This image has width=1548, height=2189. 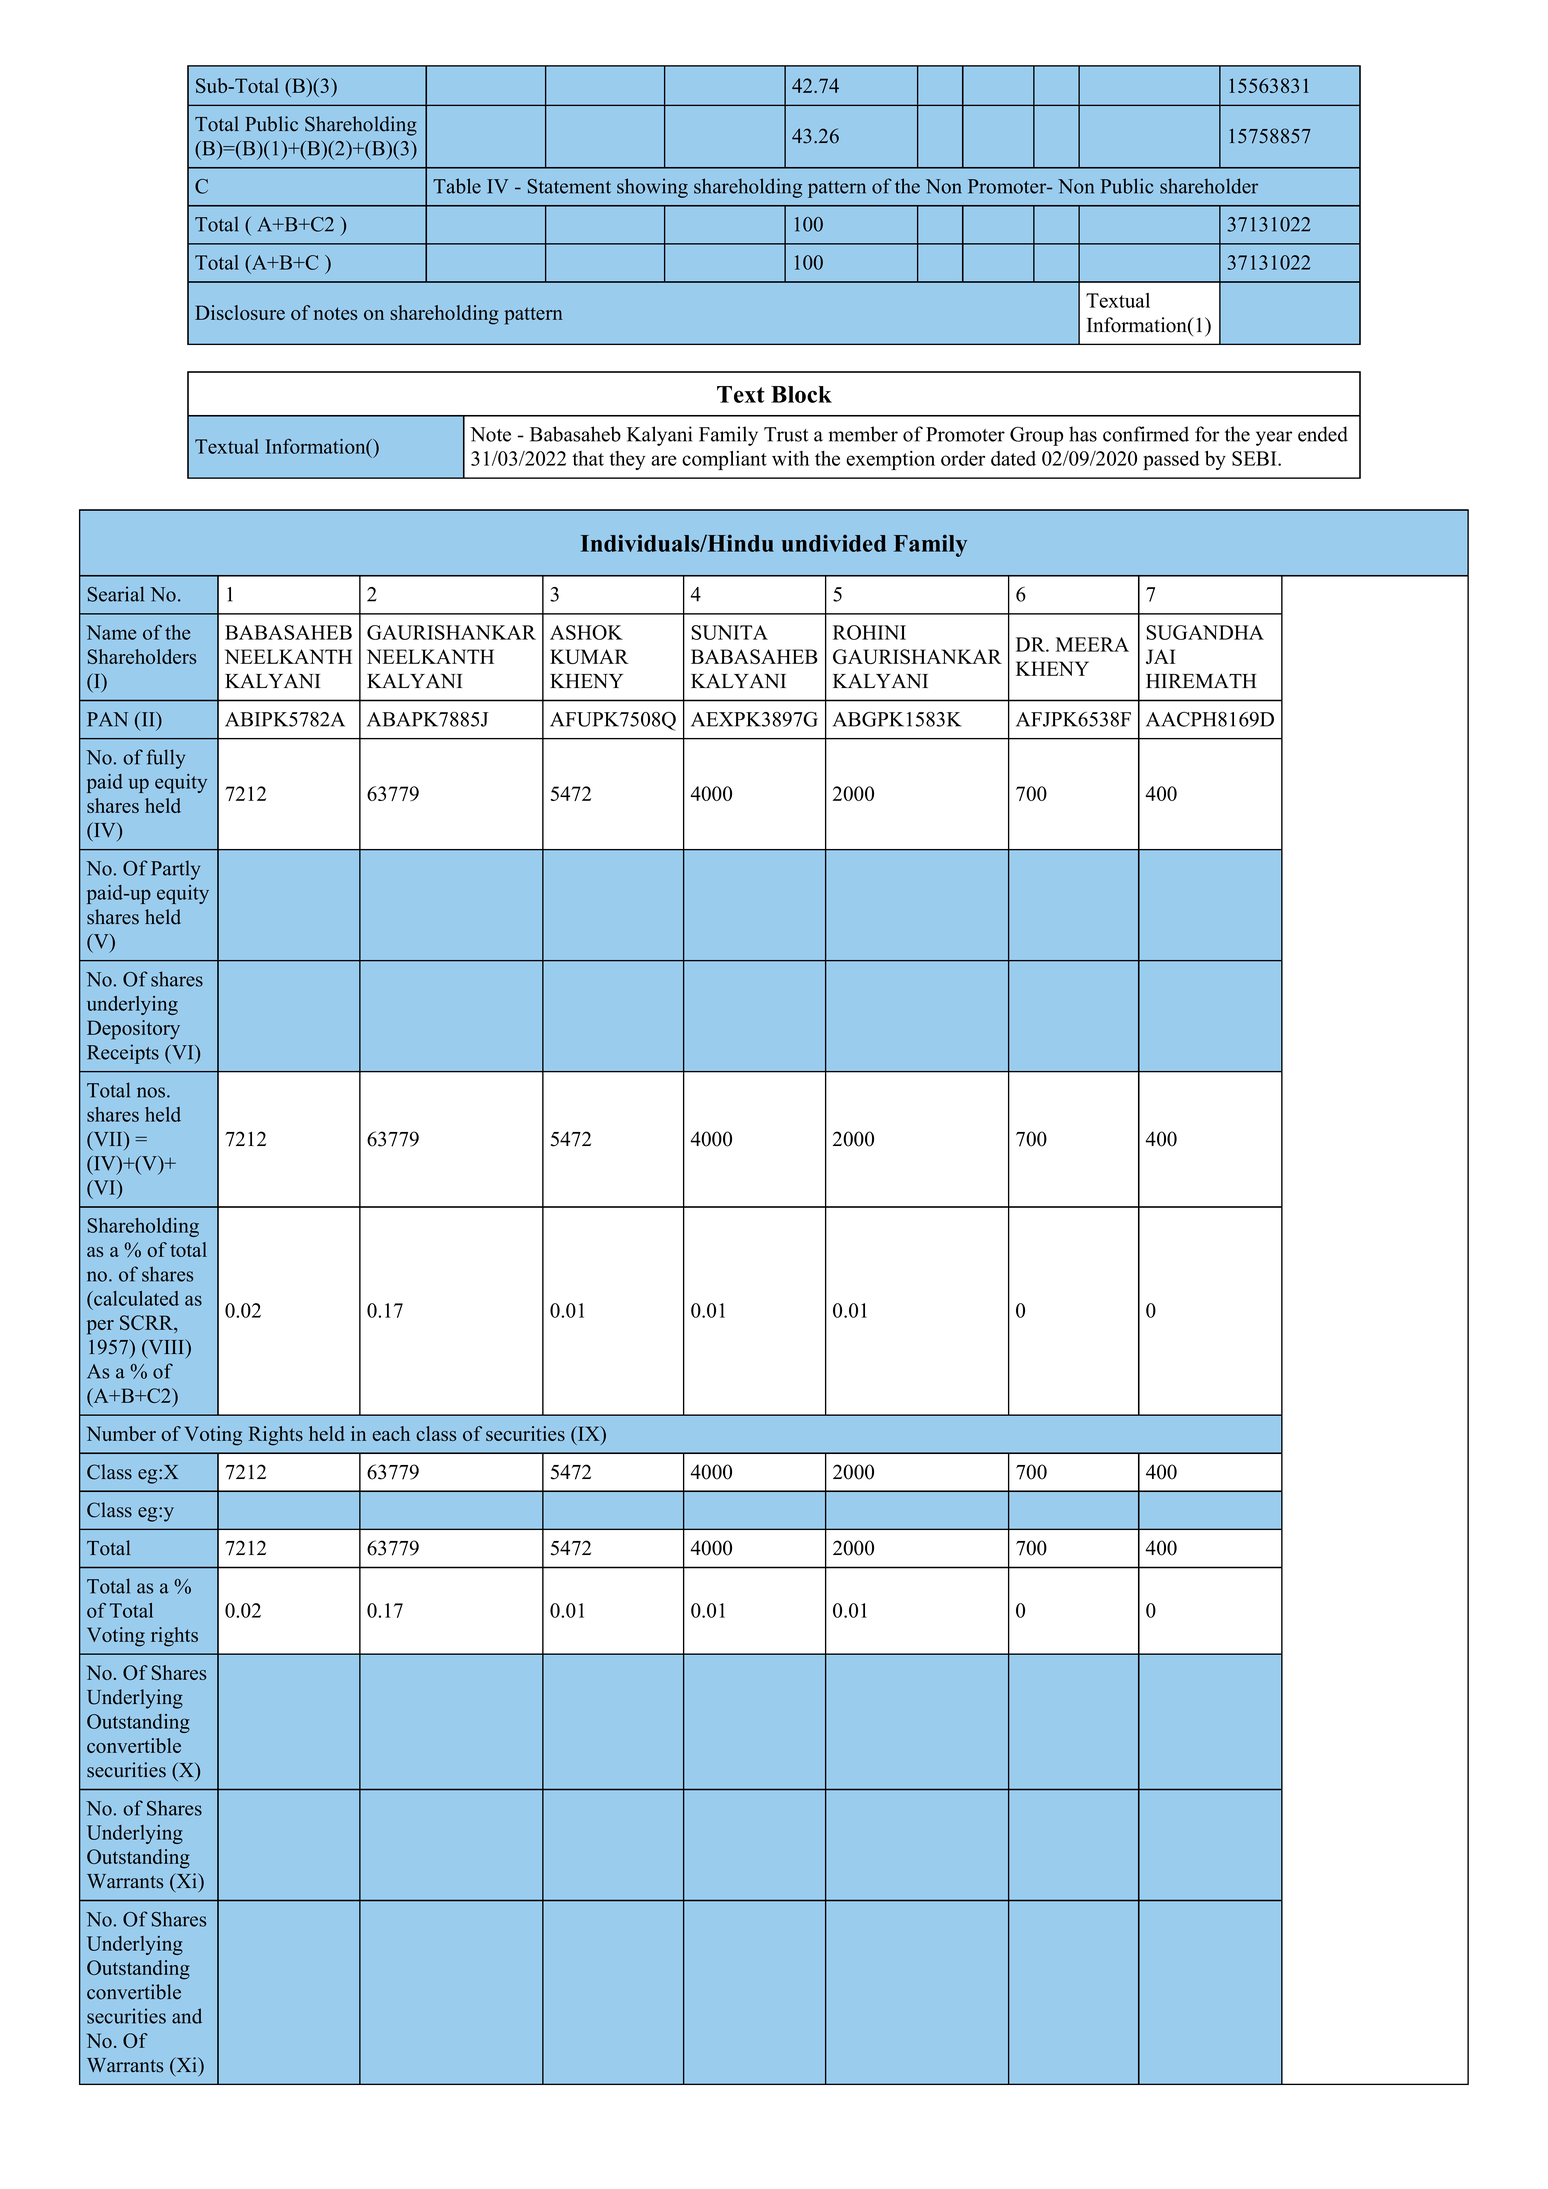 What do you see at coordinates (724, 460) in the image?
I see `compliant` at bounding box center [724, 460].
